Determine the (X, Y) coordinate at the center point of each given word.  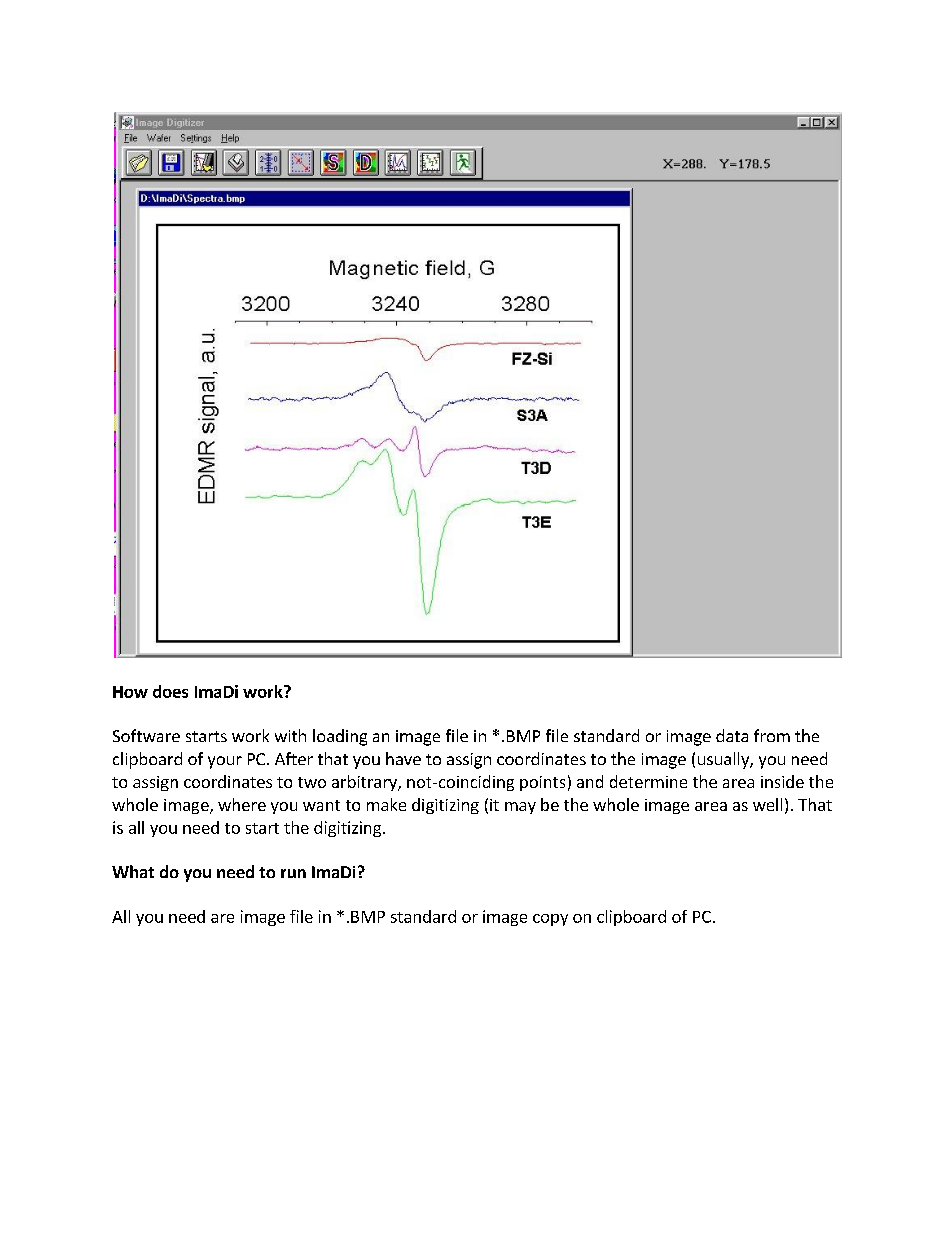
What (133, 871)
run (293, 873)
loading (340, 737)
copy (550, 920)
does (170, 691)
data (732, 735)
